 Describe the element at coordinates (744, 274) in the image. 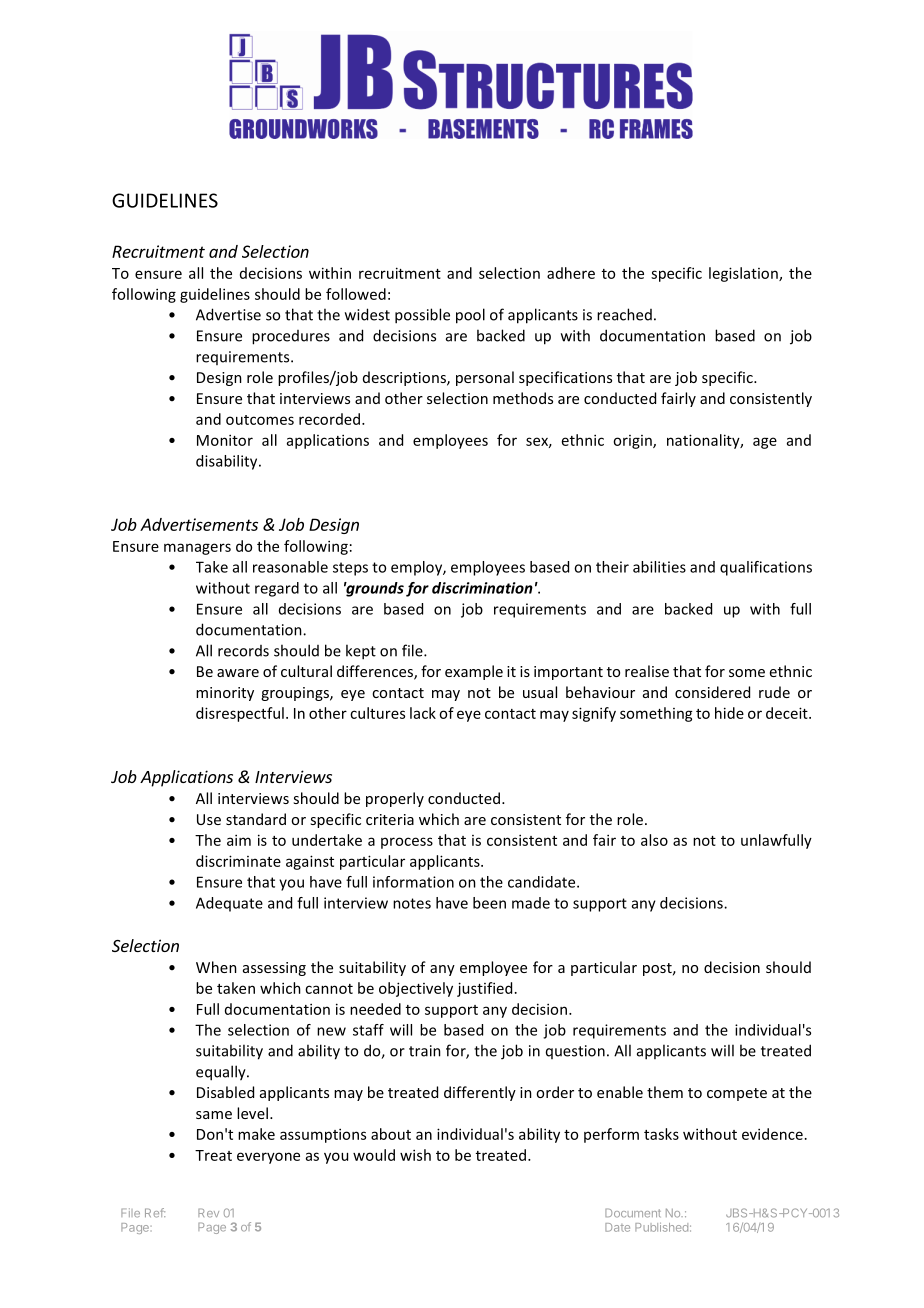

I see `legislation` at that location.
